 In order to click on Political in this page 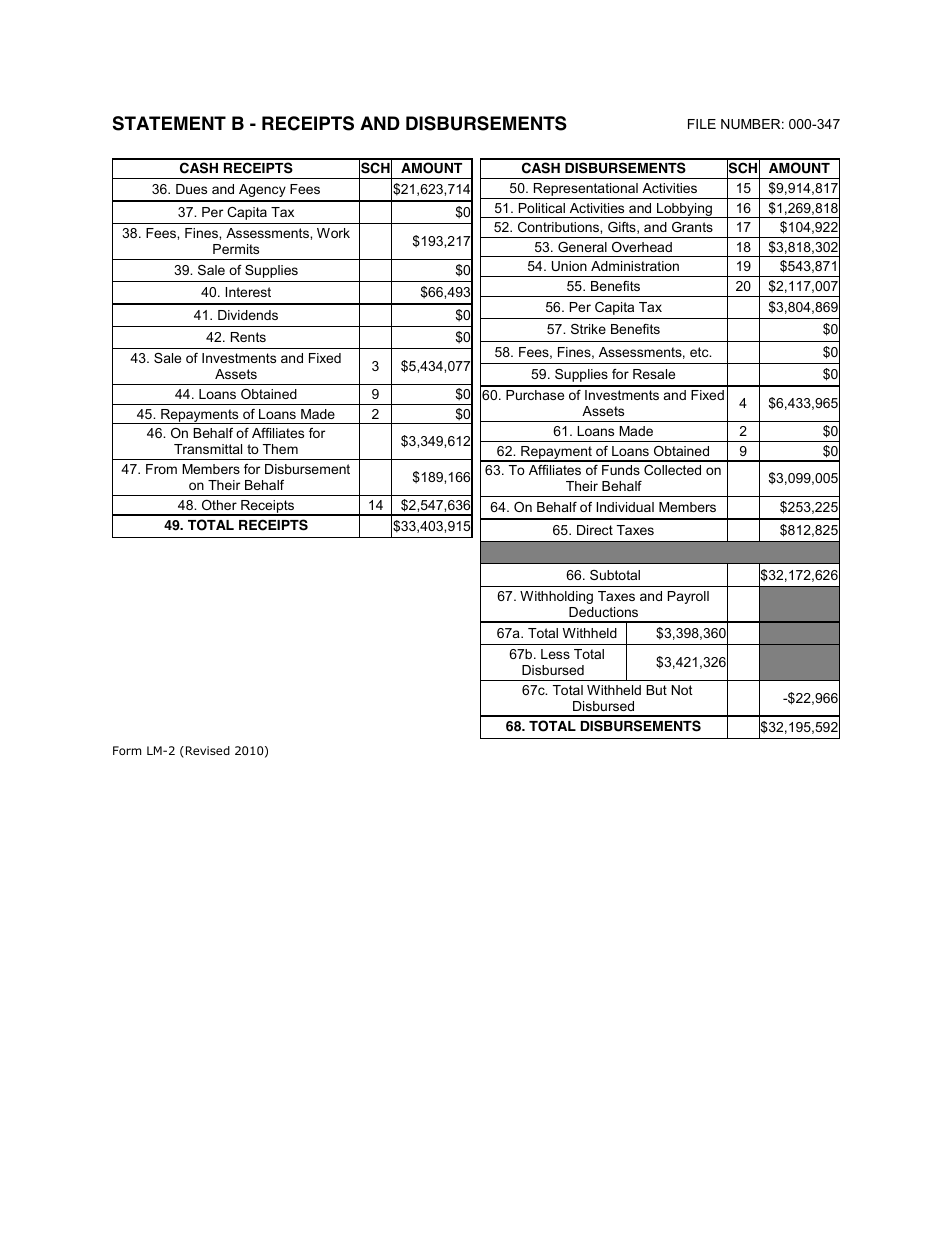, I will do `click(542, 208)`.
